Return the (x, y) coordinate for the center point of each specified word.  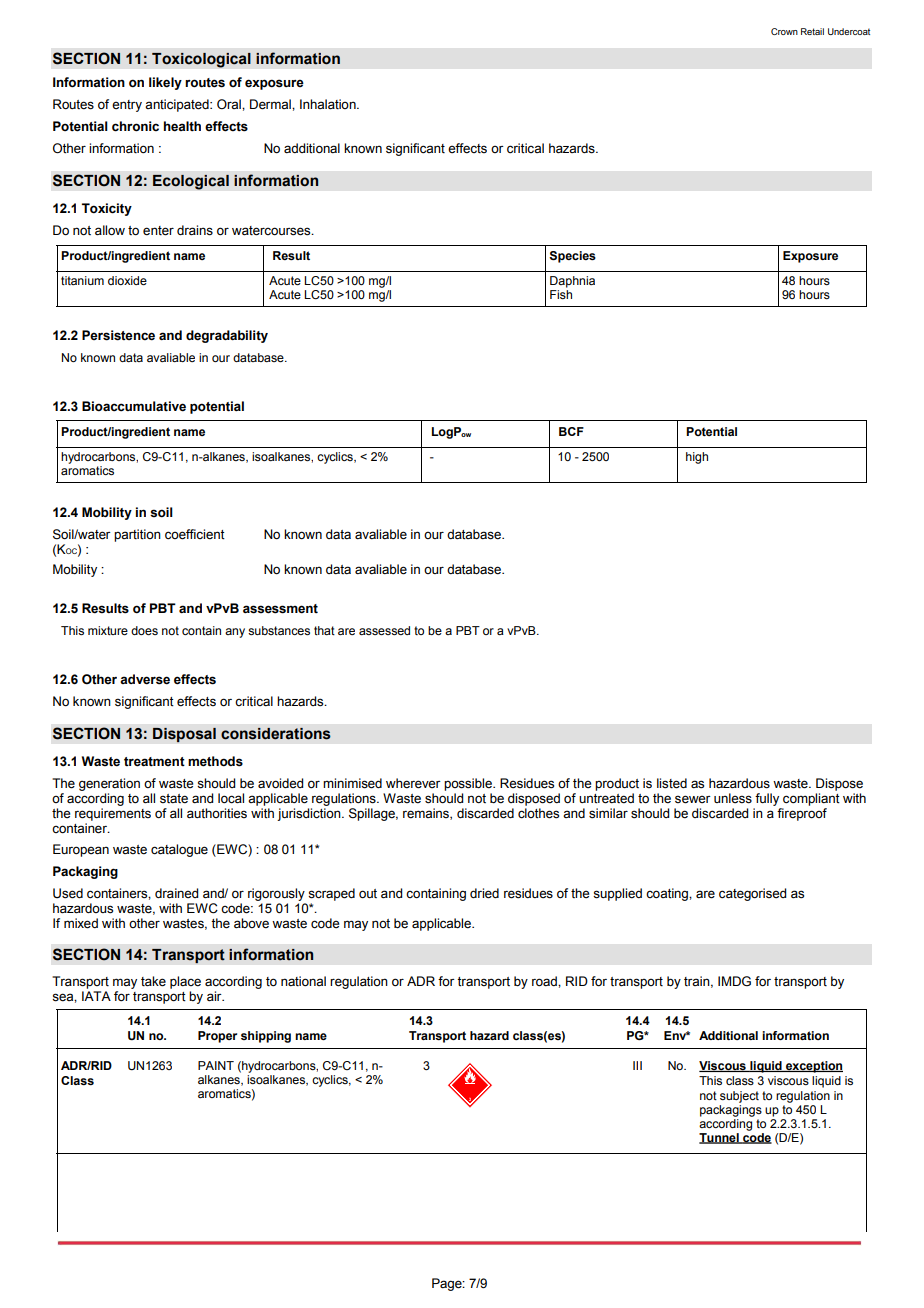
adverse (145, 679)
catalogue (179, 850)
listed (672, 783)
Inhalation (329, 104)
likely (165, 83)
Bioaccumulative (134, 406)
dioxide (127, 280)
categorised (752, 894)
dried (484, 893)
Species (572, 257)
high (697, 458)
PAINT (216, 1065)
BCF (571, 431)
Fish (561, 293)
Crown (784, 31)
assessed (384, 630)
